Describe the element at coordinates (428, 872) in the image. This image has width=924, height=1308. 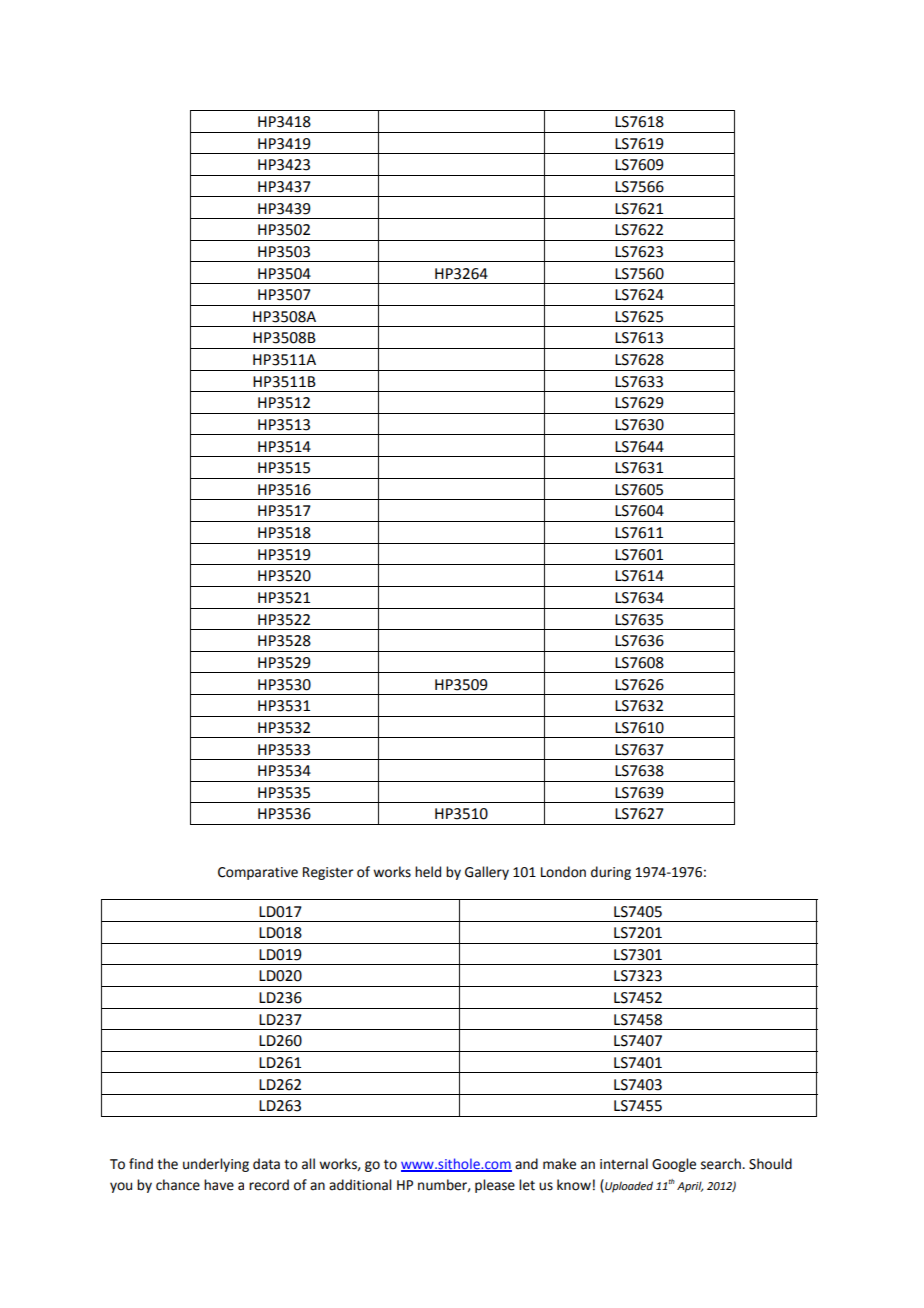
I see `held` at that location.
